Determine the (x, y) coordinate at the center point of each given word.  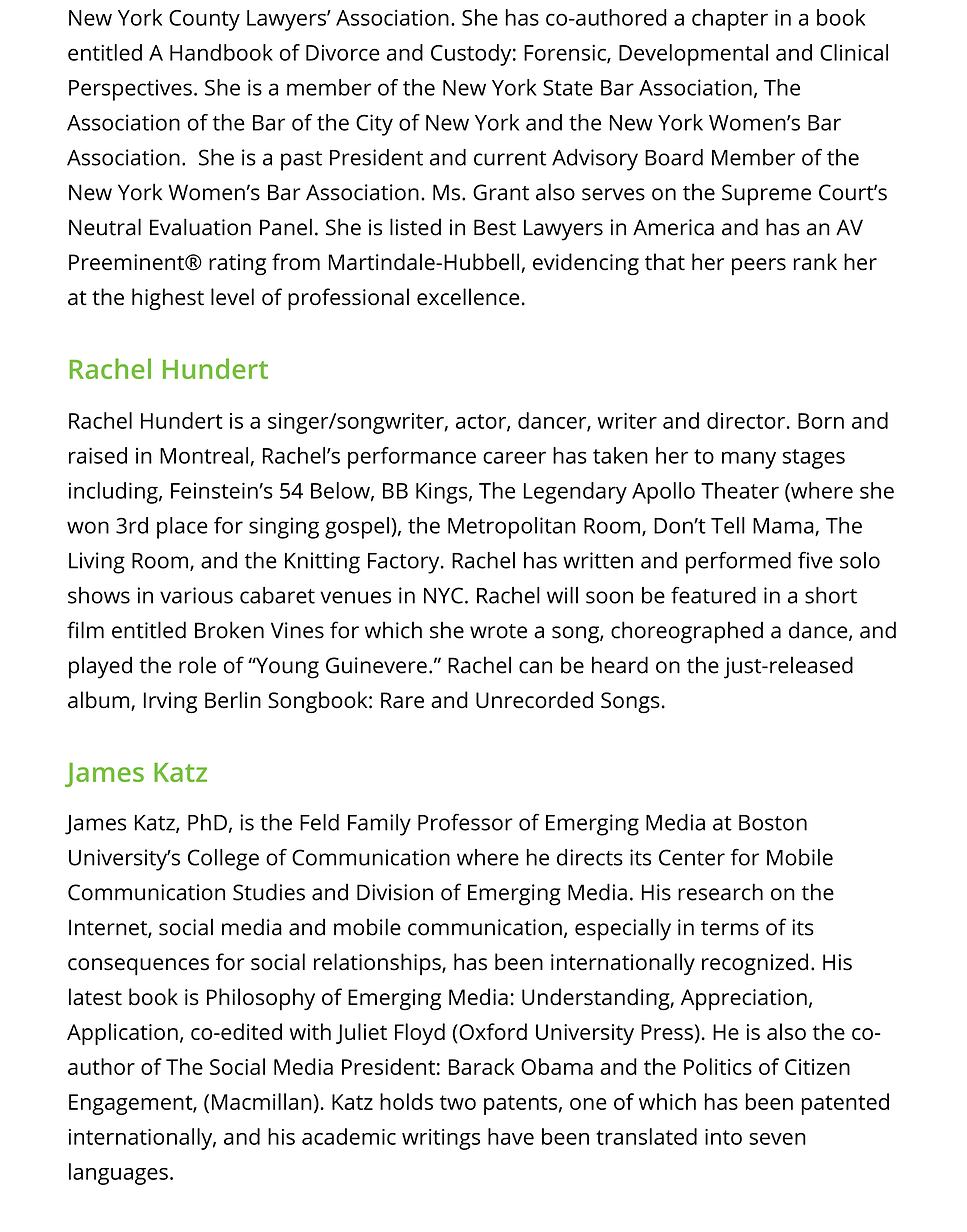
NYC (443, 595)
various (196, 595)
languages (118, 1174)
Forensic (566, 53)
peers (759, 267)
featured (713, 595)
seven (777, 1139)
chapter (730, 20)
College (223, 860)
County (204, 20)
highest (168, 299)
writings (441, 1139)
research (720, 892)
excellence (468, 297)
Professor (465, 822)
